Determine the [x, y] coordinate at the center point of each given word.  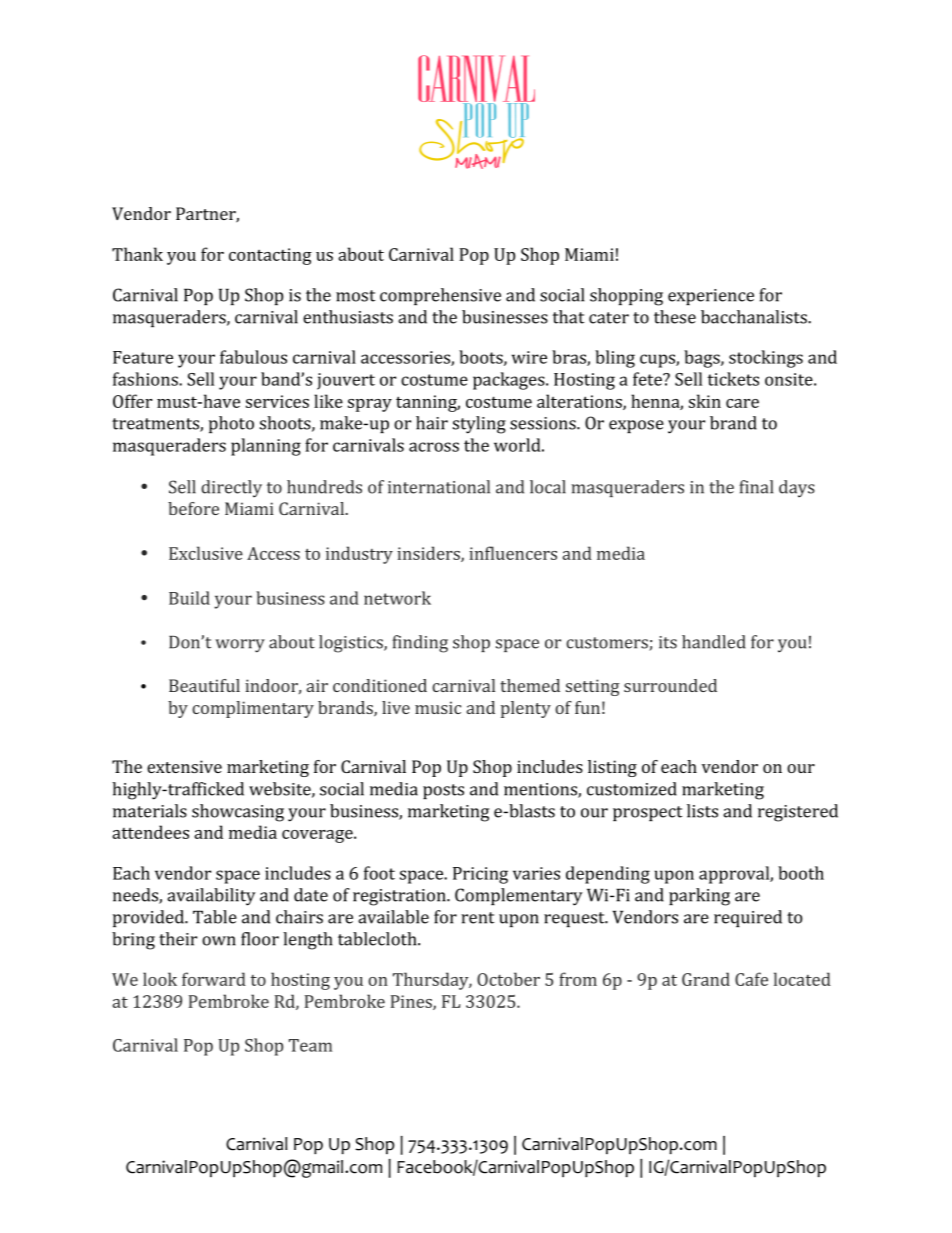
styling [479, 425]
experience [711, 297]
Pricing [480, 875]
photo [231, 424]
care [742, 403]
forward [214, 979]
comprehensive [440, 296]
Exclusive [206, 553]
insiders [429, 554]
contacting [270, 256]
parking [699, 897]
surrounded [670, 685]
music [438, 707]
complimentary [253, 709]
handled [714, 642]
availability [211, 897]
